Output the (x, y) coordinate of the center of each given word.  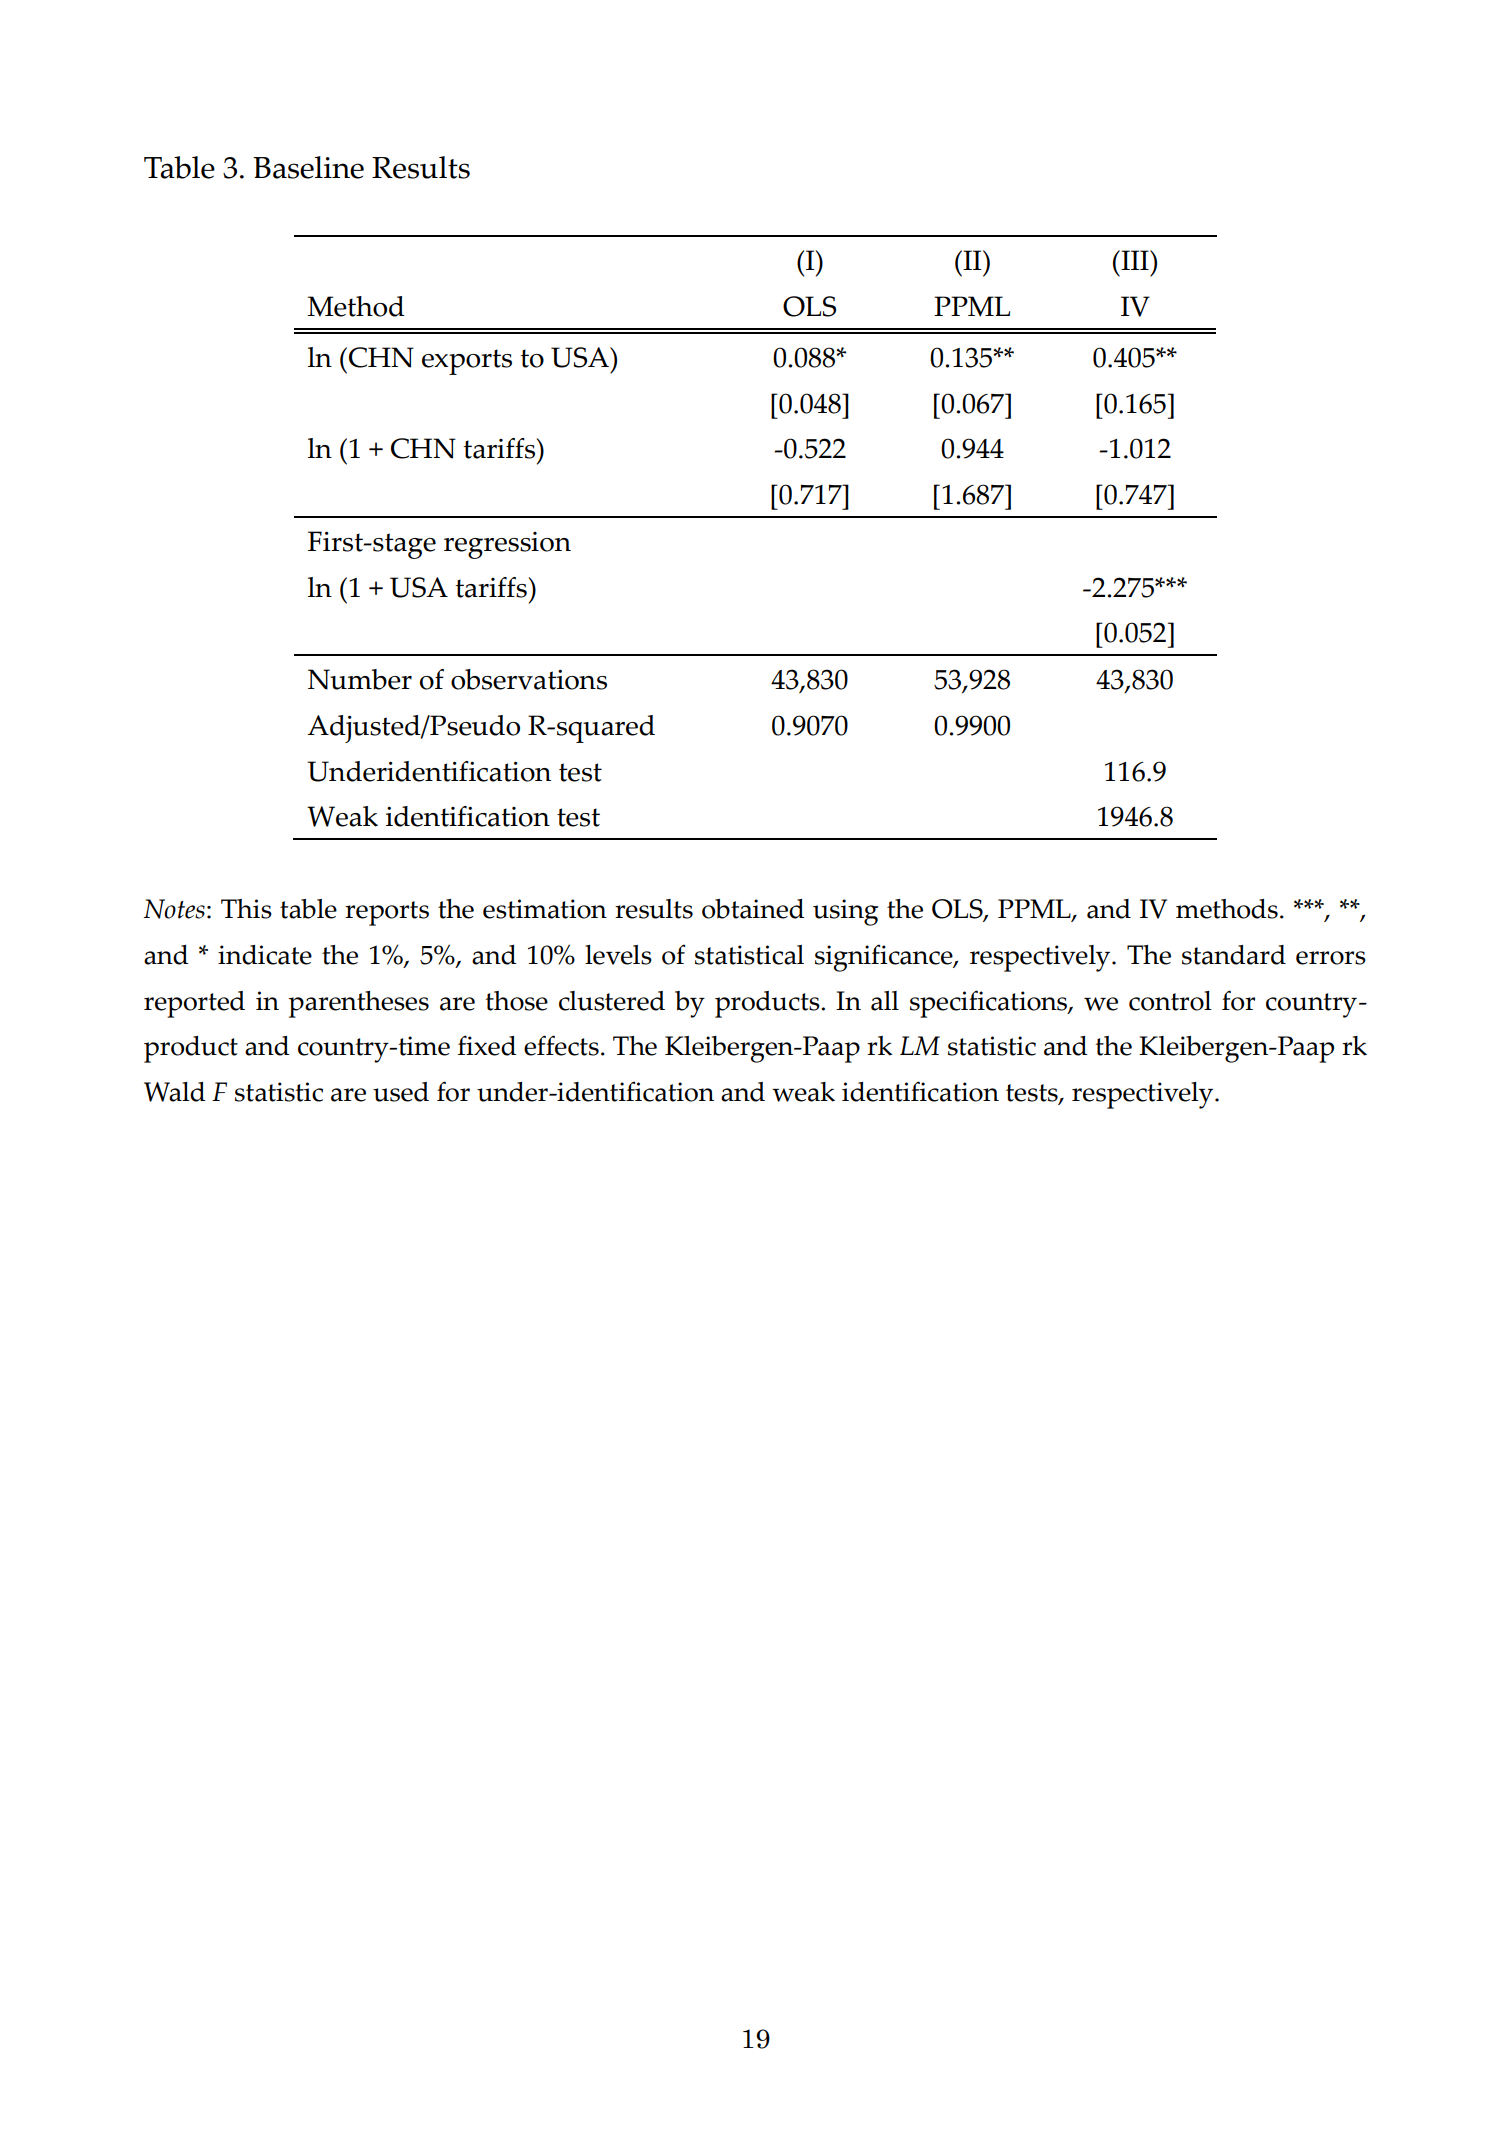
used (401, 1092)
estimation (545, 909)
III (1135, 260)
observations (529, 679)
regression (507, 545)
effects (561, 1045)
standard (1234, 955)
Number (360, 679)
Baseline (308, 167)
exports (467, 362)
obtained (753, 909)
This (246, 909)
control (1170, 1001)
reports (387, 913)
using (845, 912)
